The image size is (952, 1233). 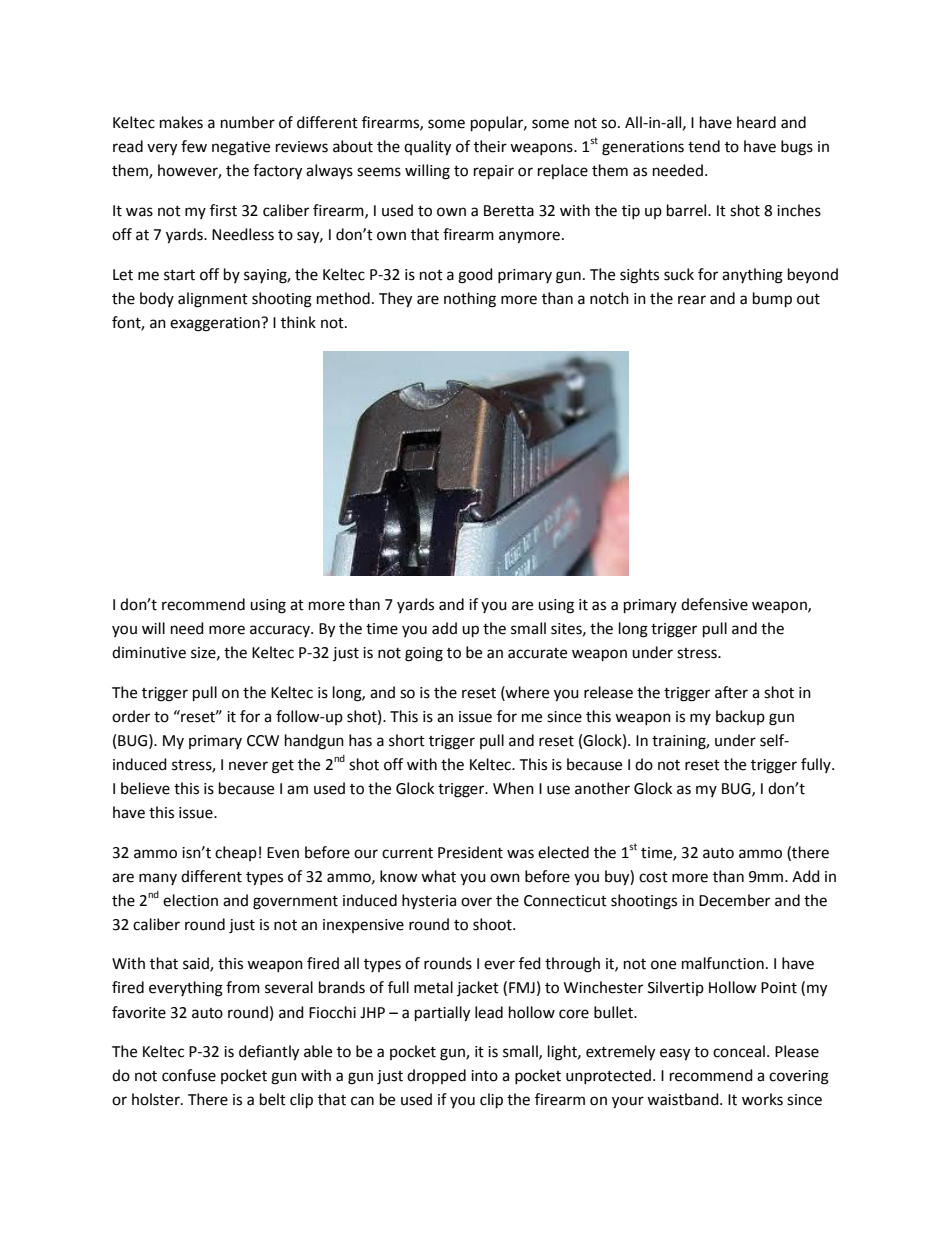 I want to click on confuse, so click(x=189, y=1075).
